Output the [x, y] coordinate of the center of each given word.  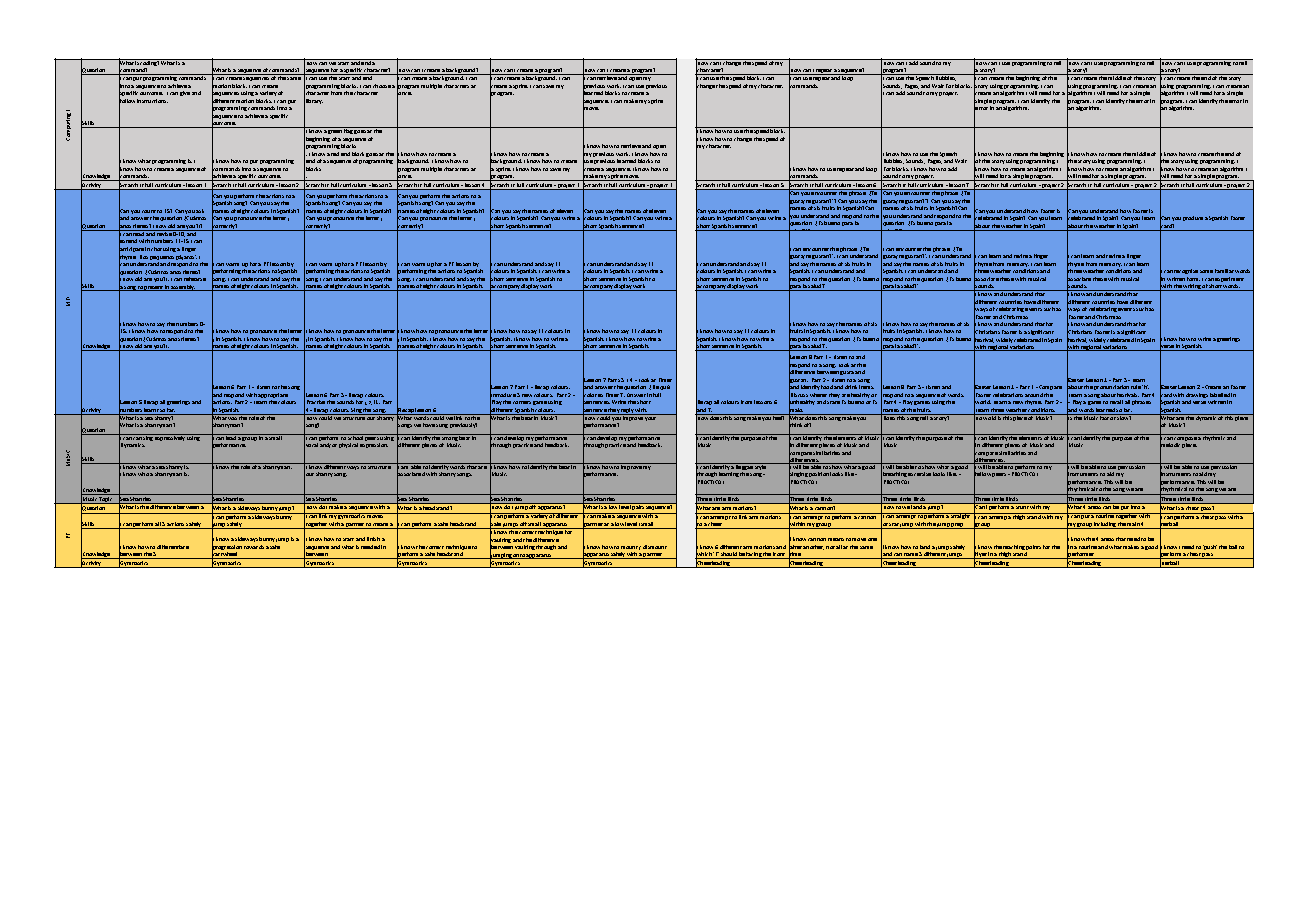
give [185, 93]
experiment [1229, 281]
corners [522, 402]
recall [1116, 402]
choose [382, 86]
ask [200, 211]
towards [254, 547]
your [650, 419]
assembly [183, 288]
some [1206, 271]
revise [164, 233]
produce [1193, 218]
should [729, 555]
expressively [170, 437]
